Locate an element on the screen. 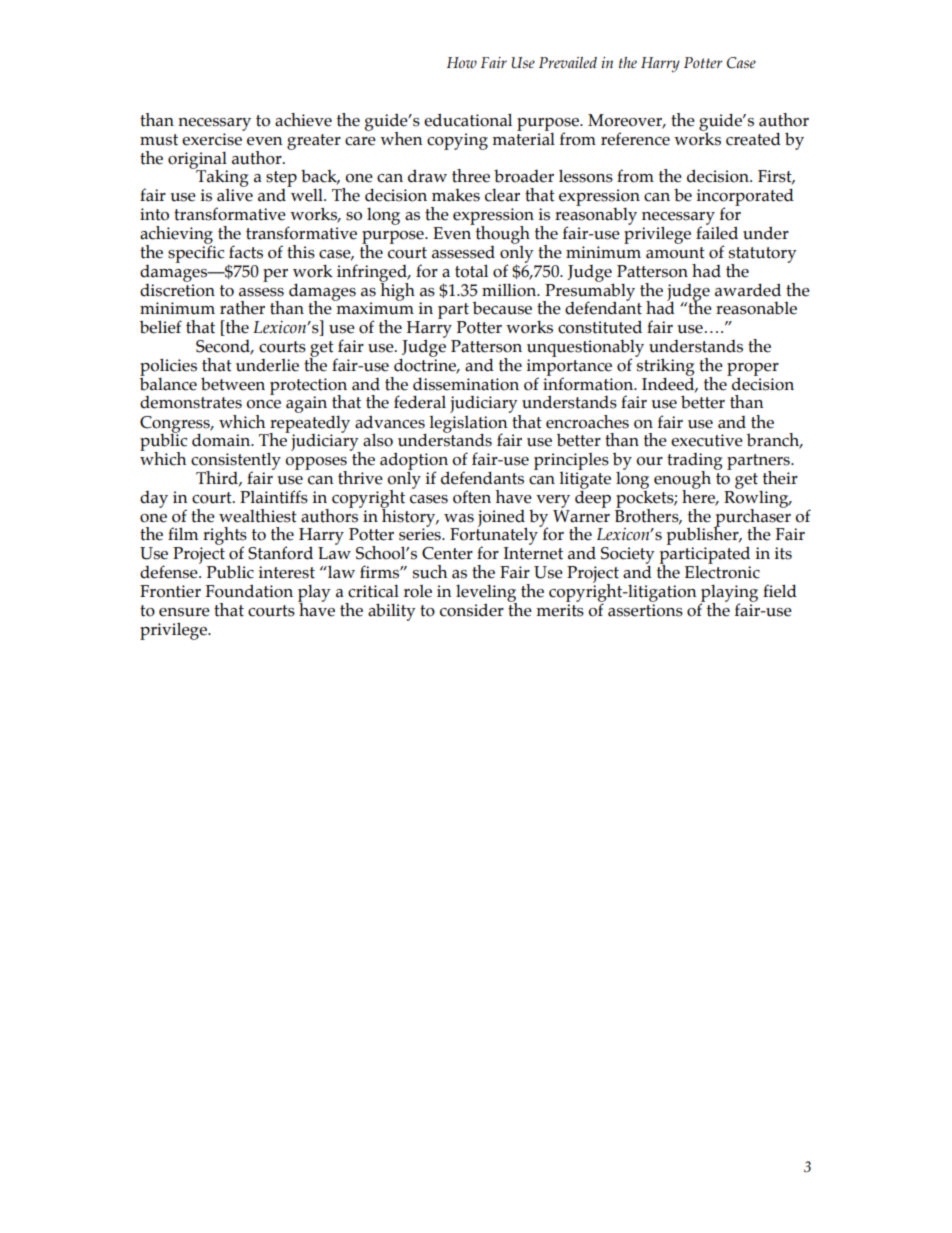 This screenshot has width=952, height=1233. striking is located at coordinates (664, 367).
